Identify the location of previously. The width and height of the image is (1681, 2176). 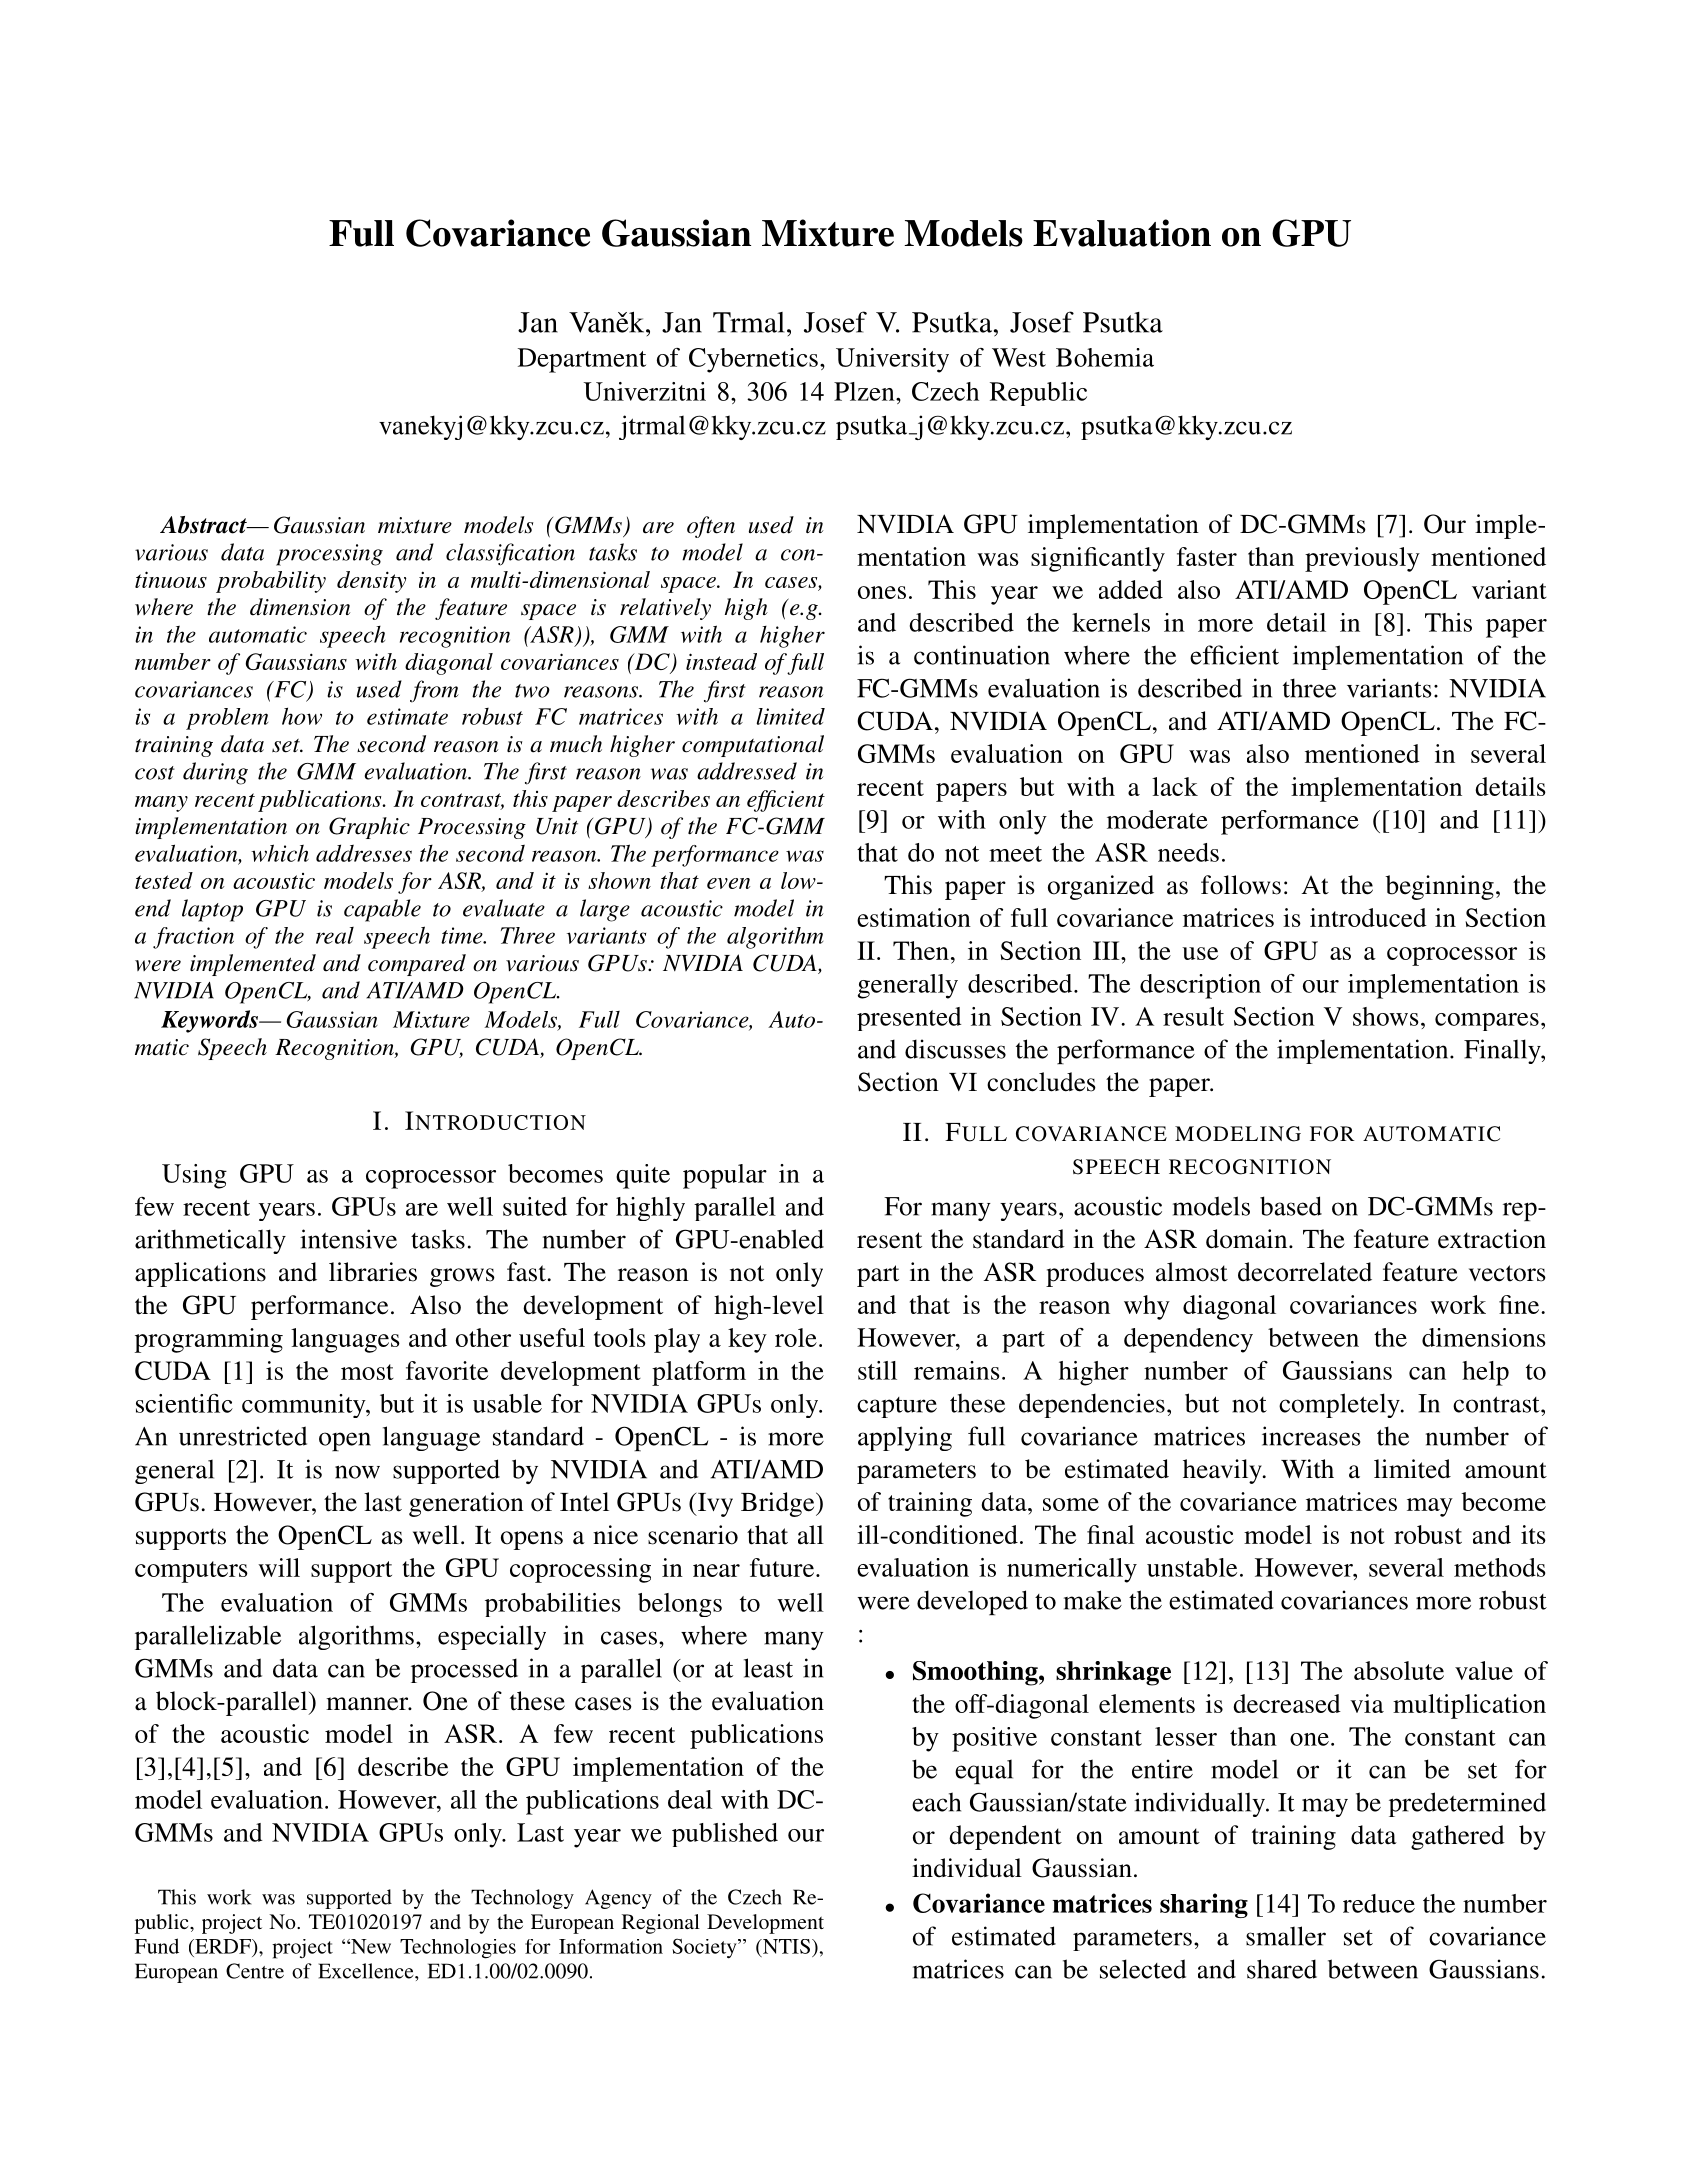
(1362, 559).
